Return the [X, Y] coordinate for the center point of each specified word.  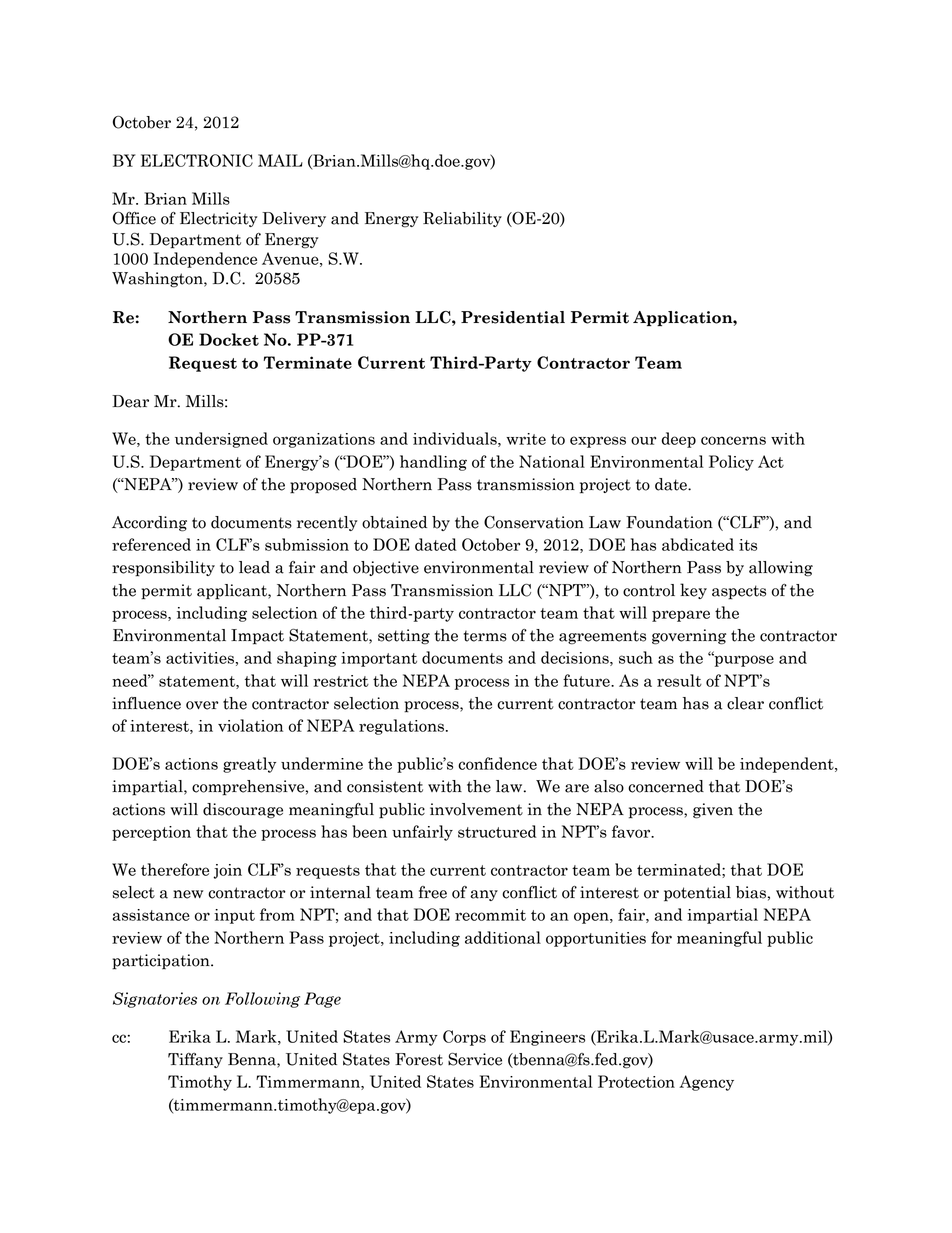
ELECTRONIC [197, 160]
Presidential [513, 317]
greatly [249, 765]
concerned [666, 786]
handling [433, 463]
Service [475, 1059]
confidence [497, 763]
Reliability [462, 219]
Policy [731, 463]
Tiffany [195, 1060]
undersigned [221, 440]
